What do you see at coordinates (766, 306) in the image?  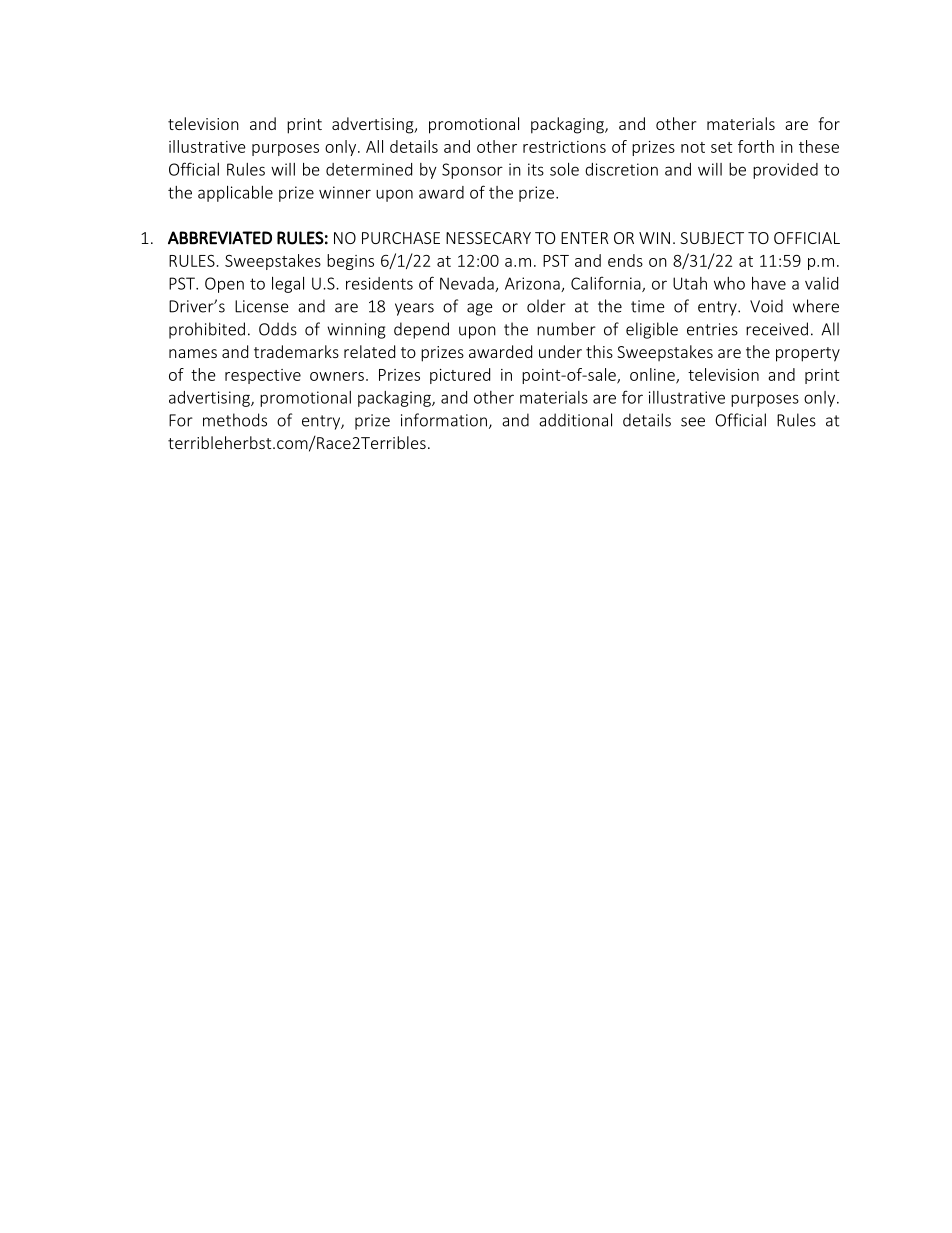 I see `Void` at bounding box center [766, 306].
